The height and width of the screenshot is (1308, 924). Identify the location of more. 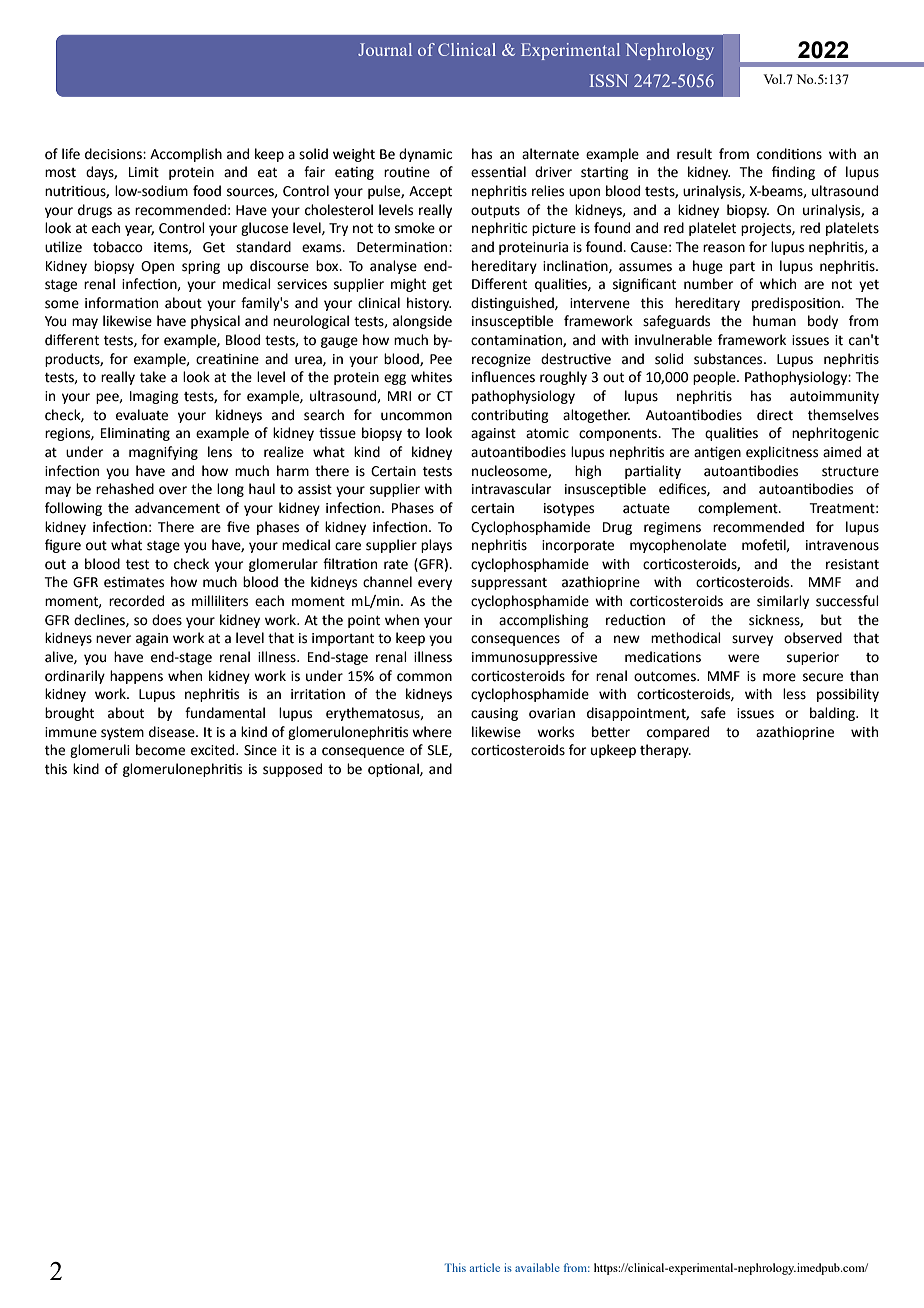
(779, 677).
